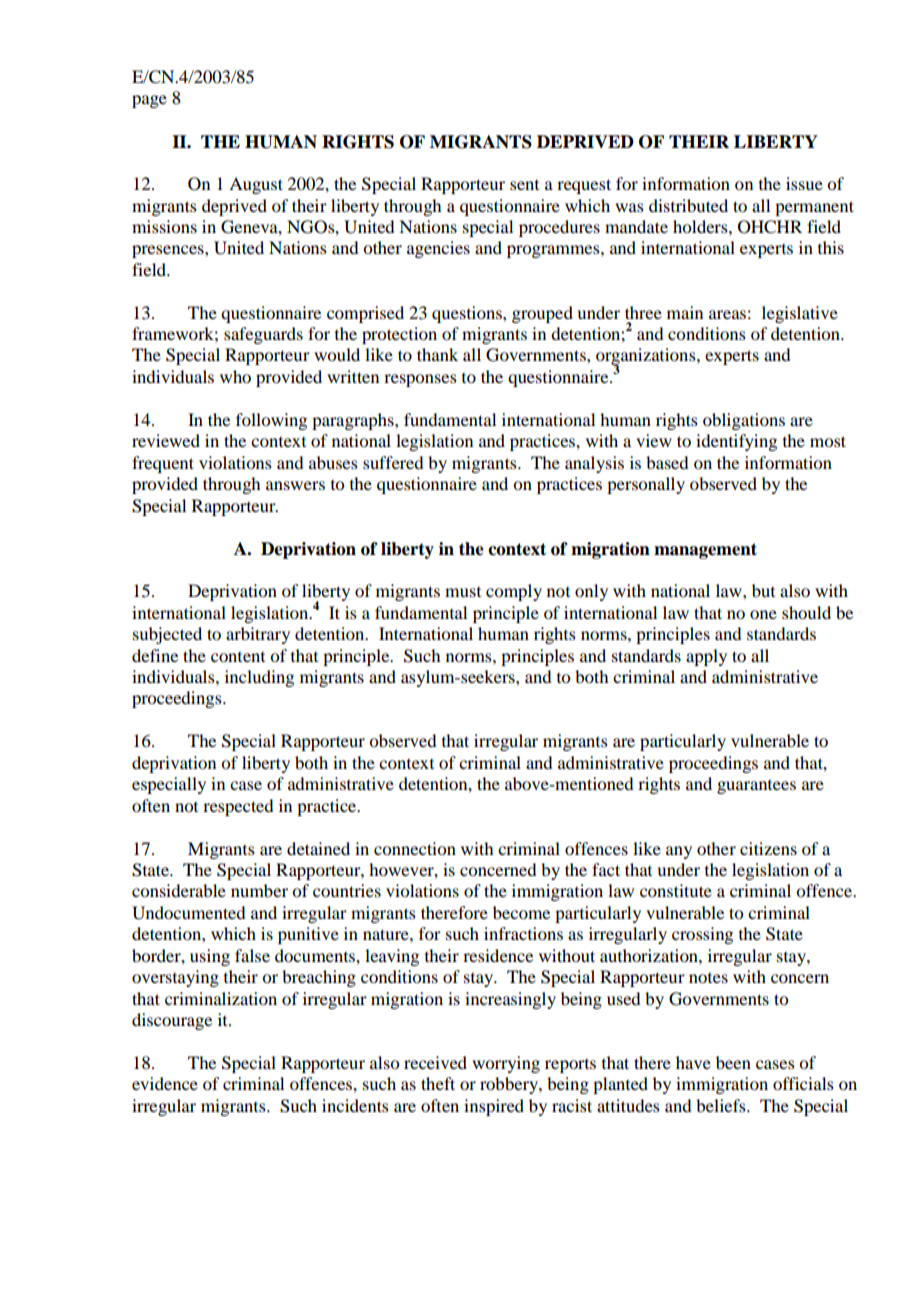  I want to click on sent, so click(524, 185).
